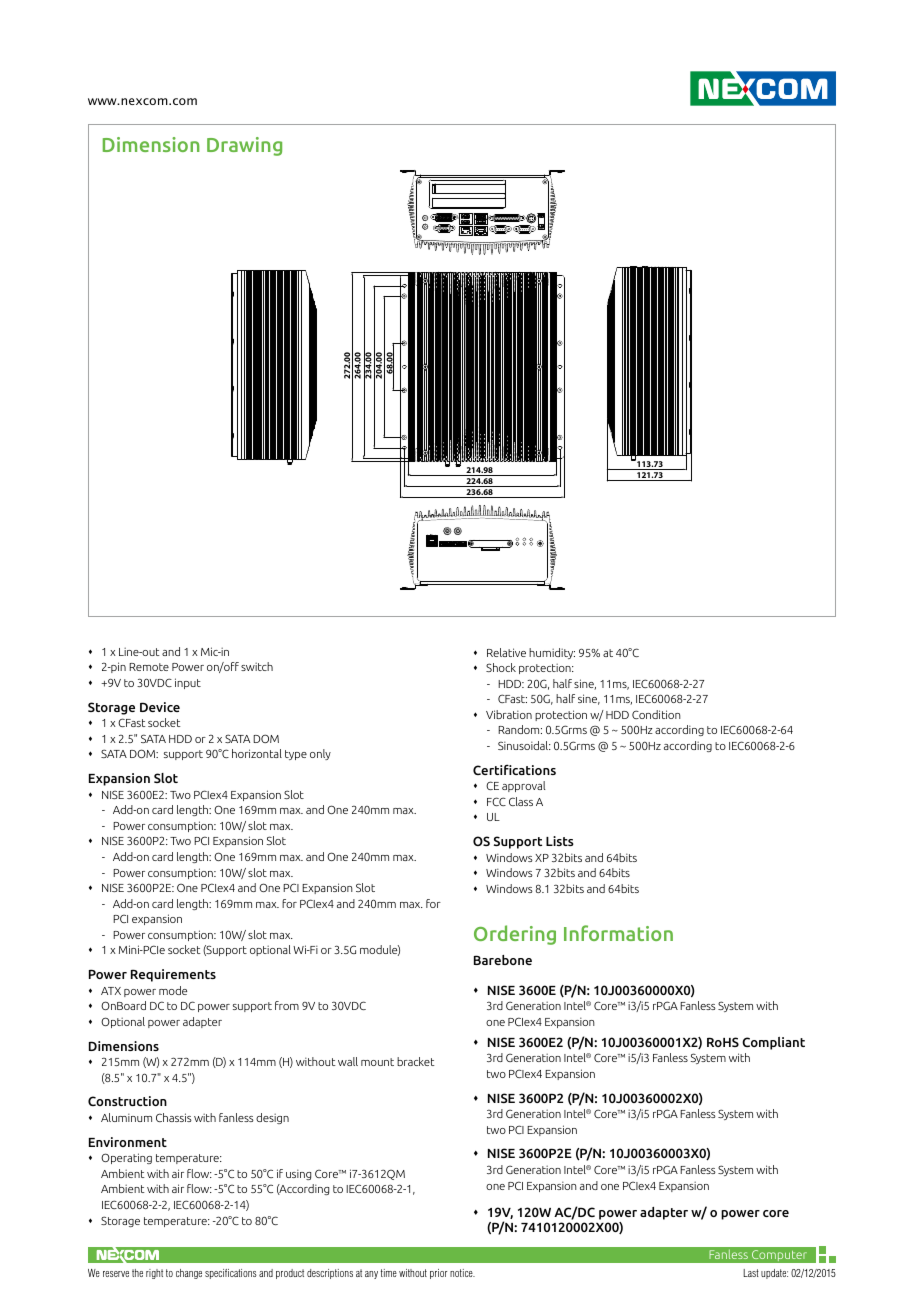 The height and width of the image is (1308, 924). I want to click on Shock, so click(501, 667).
